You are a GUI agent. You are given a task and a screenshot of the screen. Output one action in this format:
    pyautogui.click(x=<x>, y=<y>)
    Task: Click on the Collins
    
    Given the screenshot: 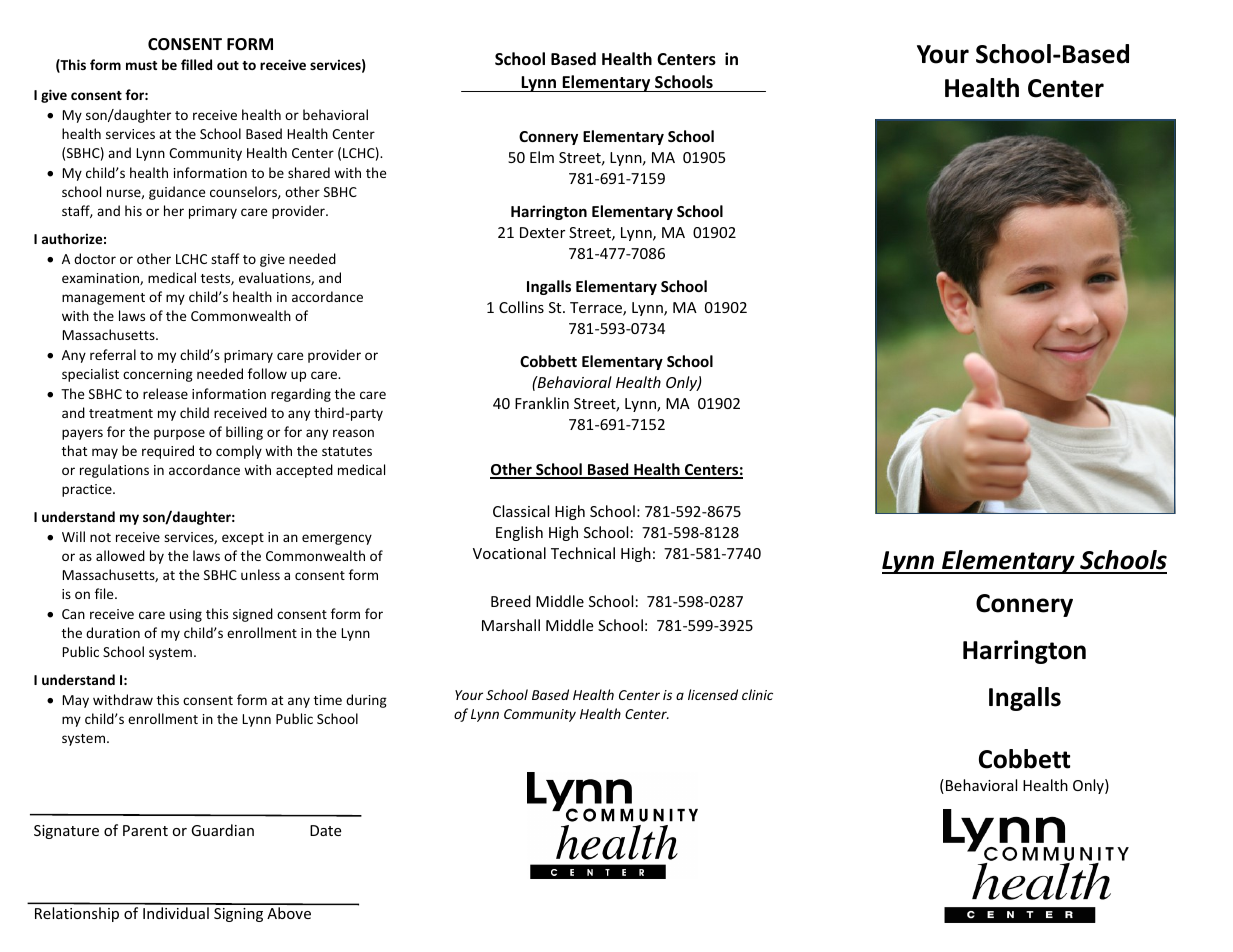 What is the action you would take?
    pyautogui.click(x=521, y=307)
